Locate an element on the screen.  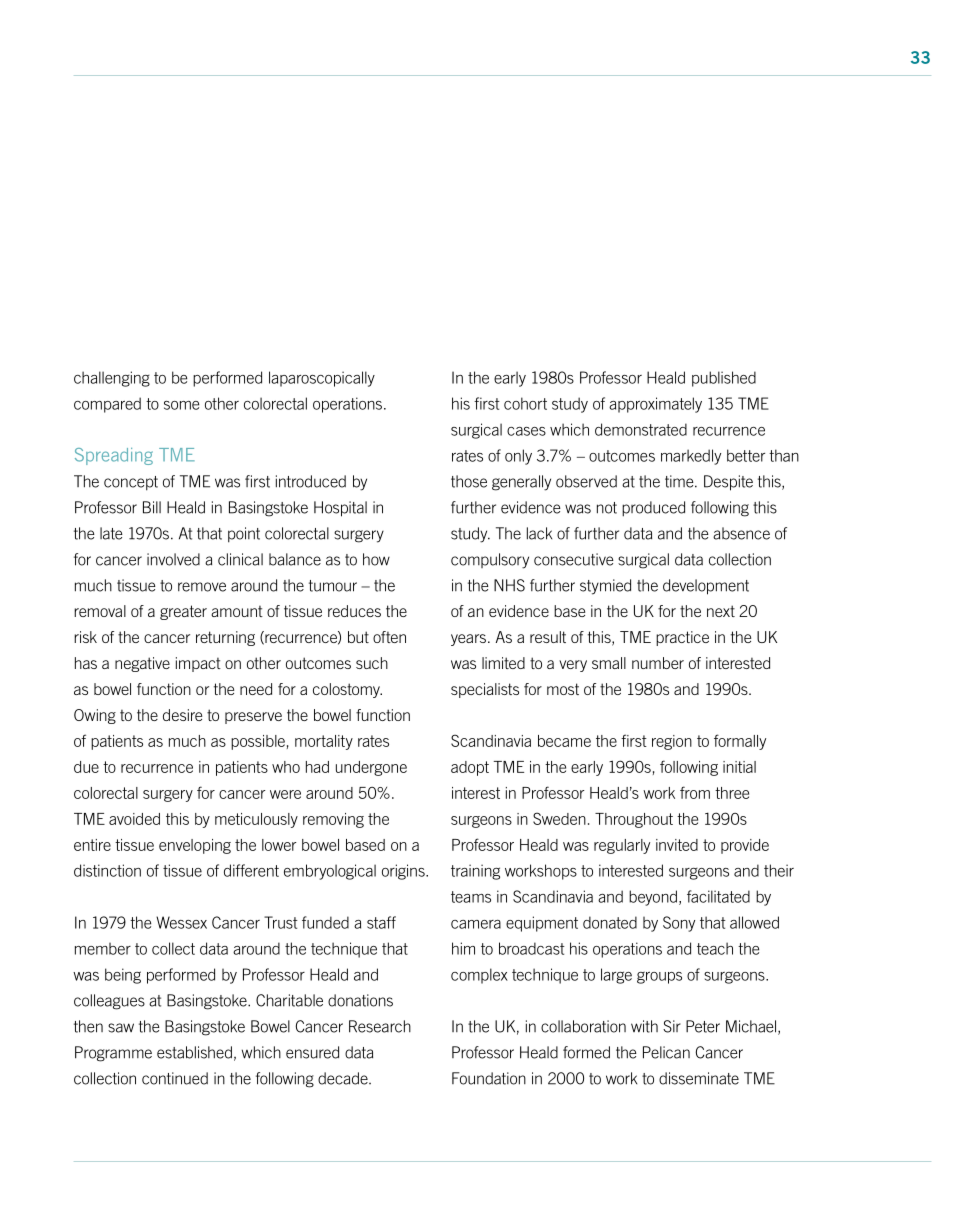
some is located at coordinates (181, 405).
